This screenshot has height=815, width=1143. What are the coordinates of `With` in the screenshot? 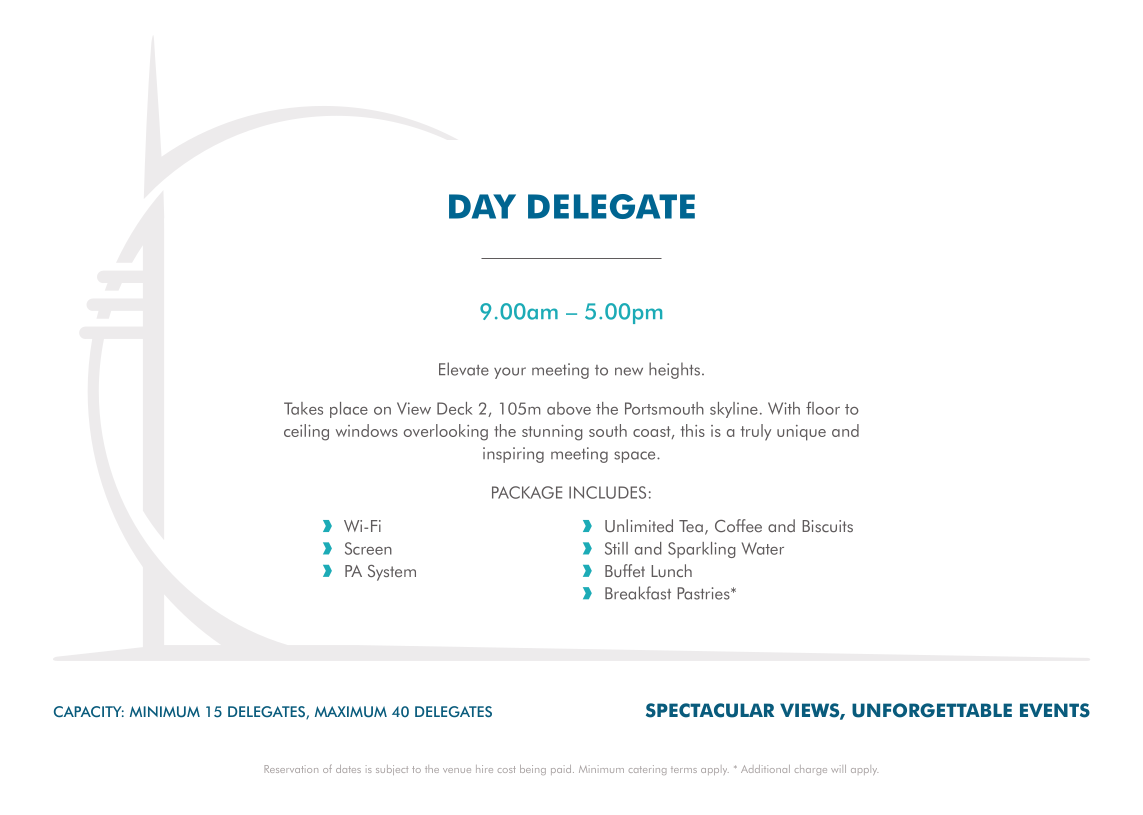 It's located at (784, 408).
